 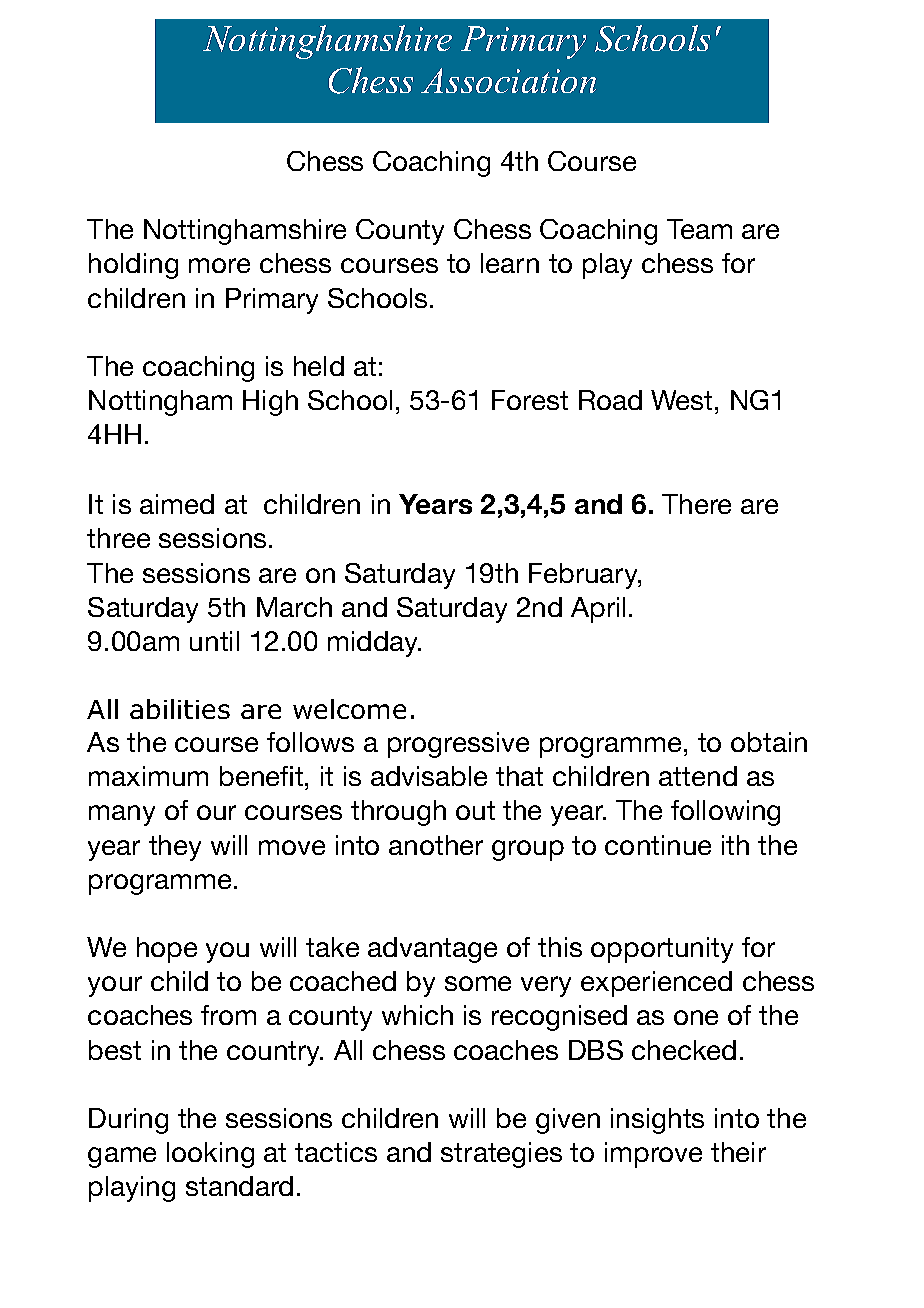 What do you see at coordinates (508, 80) in the screenshot?
I see `Association` at bounding box center [508, 80].
